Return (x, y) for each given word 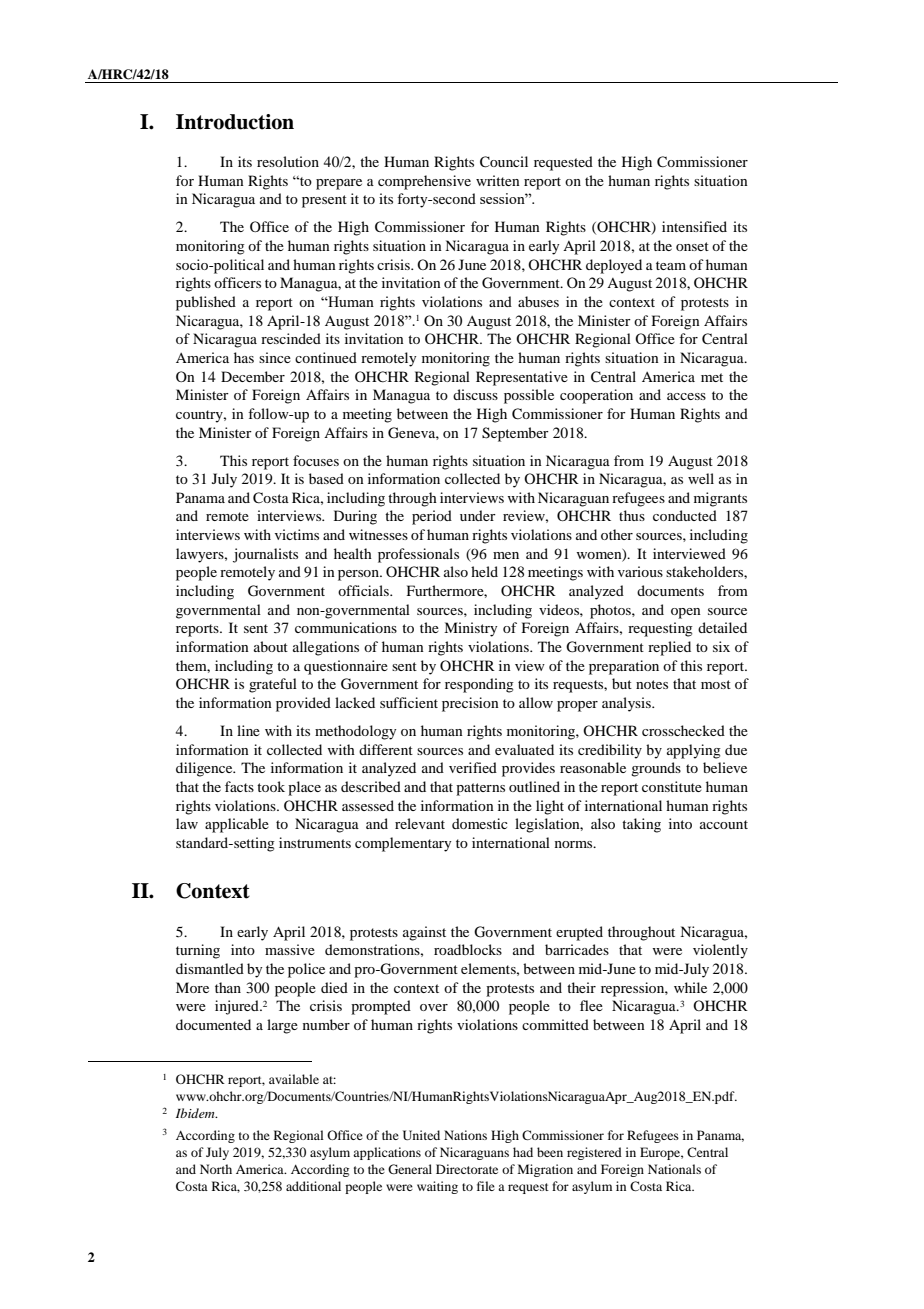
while (690, 987)
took (271, 786)
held (484, 571)
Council (504, 162)
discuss (475, 394)
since (275, 357)
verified (473, 767)
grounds (656, 769)
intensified (694, 226)
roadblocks (468, 949)
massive (290, 949)
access (686, 396)
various (640, 571)
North (216, 1169)
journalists (265, 555)
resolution (288, 161)
